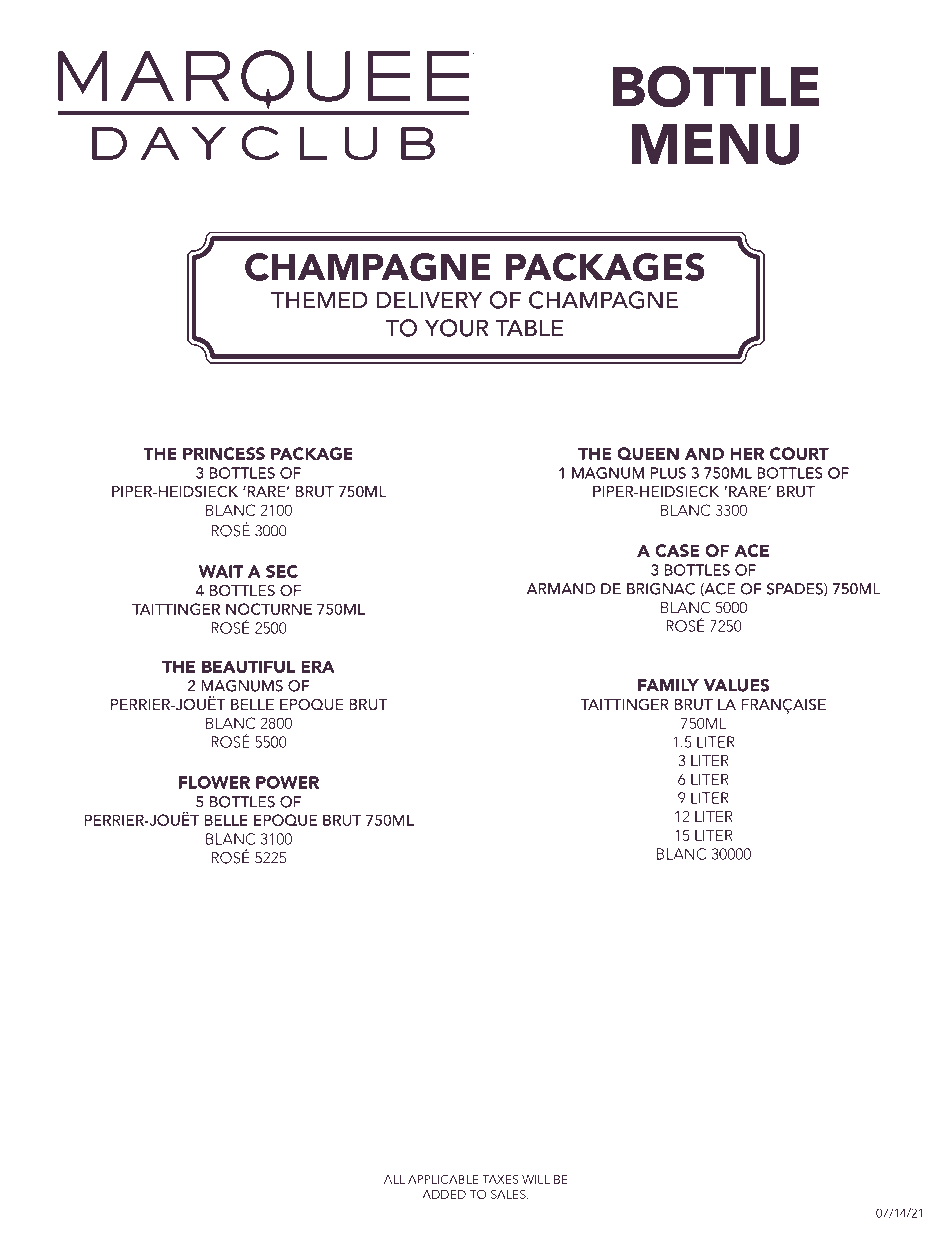 Image resolution: width=952 pixels, height=1233 pixels. What do you see at coordinates (747, 453) in the document?
I see `HER` at bounding box center [747, 453].
